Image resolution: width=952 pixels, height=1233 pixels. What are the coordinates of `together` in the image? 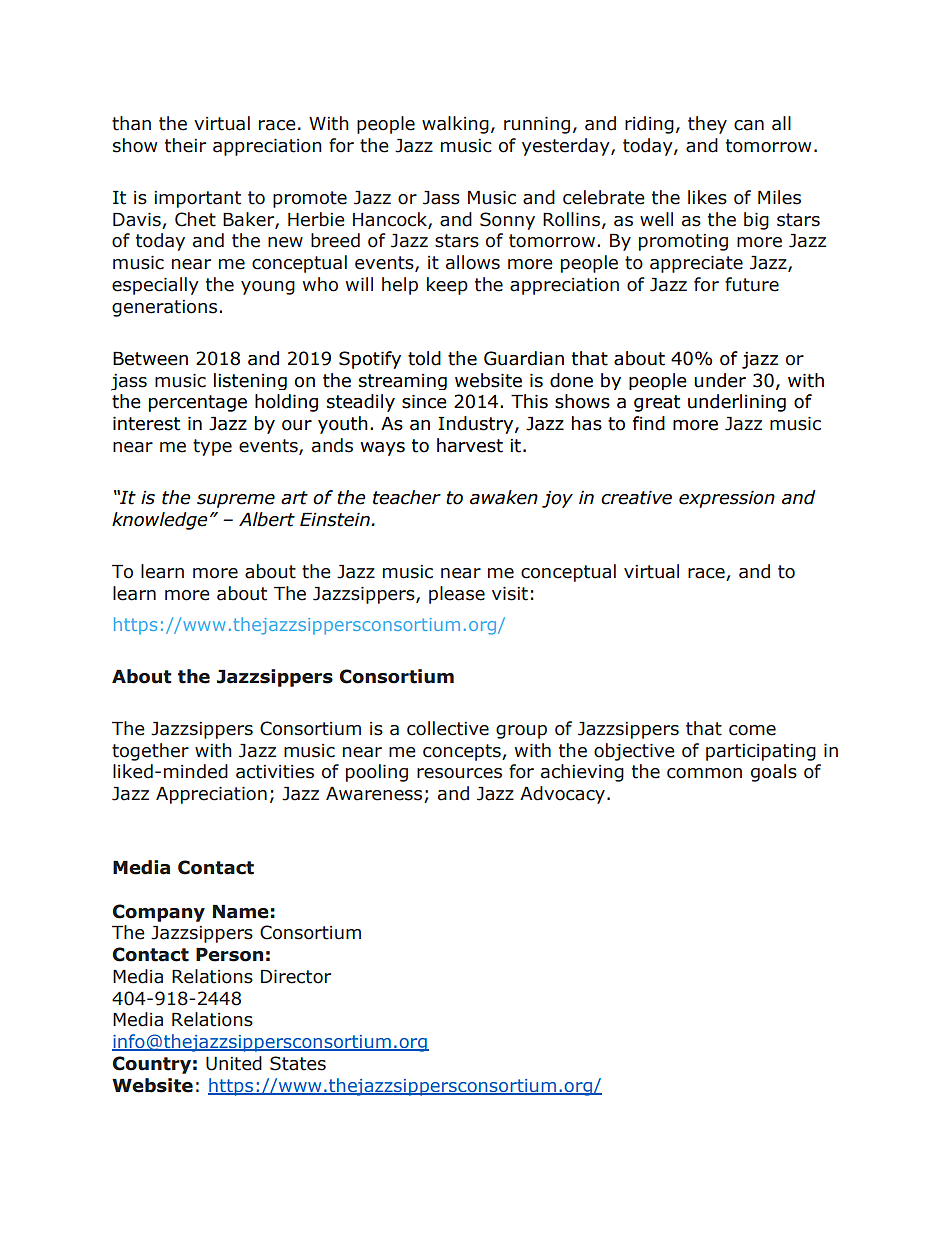 It's located at (150, 752).
